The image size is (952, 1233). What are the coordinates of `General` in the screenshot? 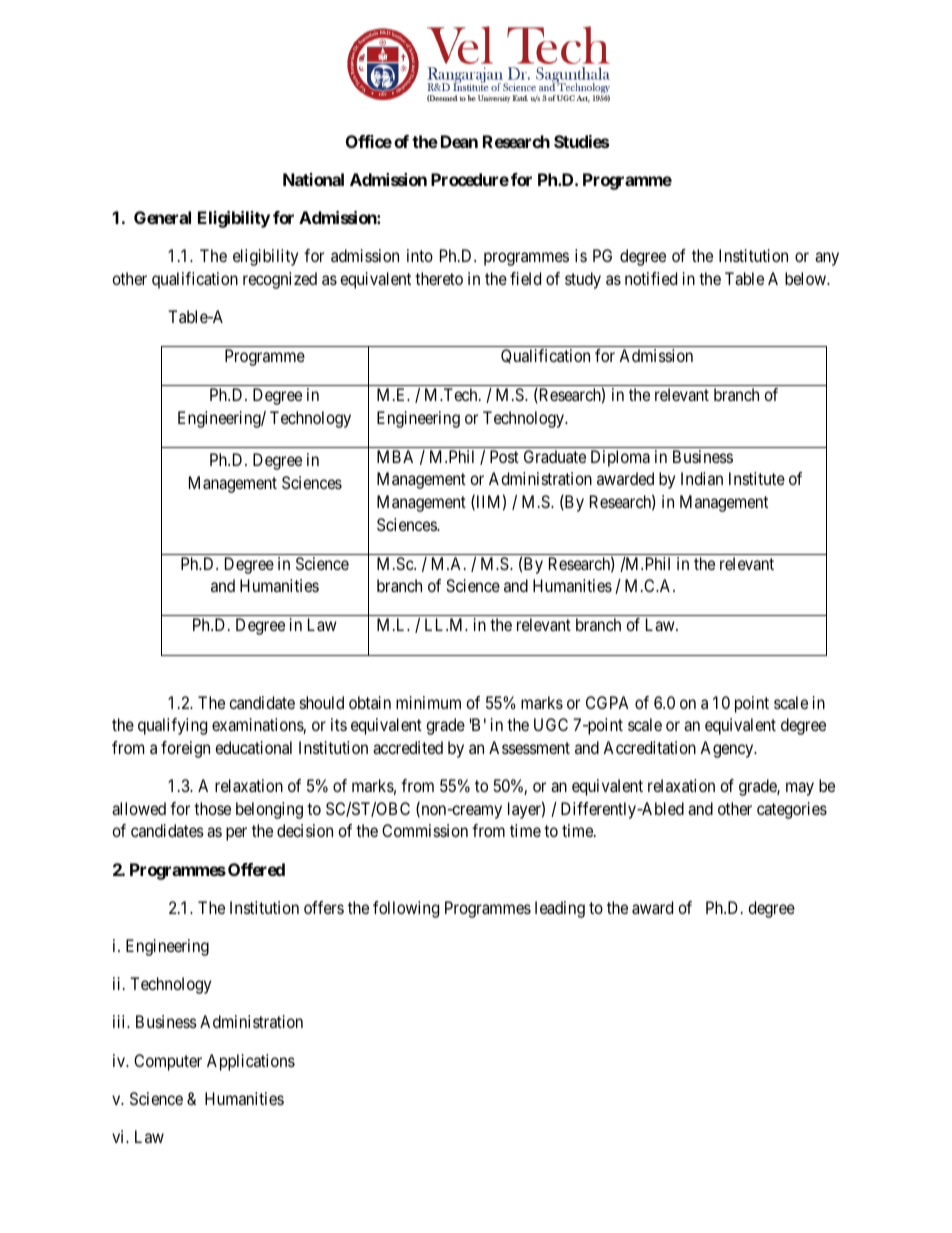 It's located at (162, 217).
